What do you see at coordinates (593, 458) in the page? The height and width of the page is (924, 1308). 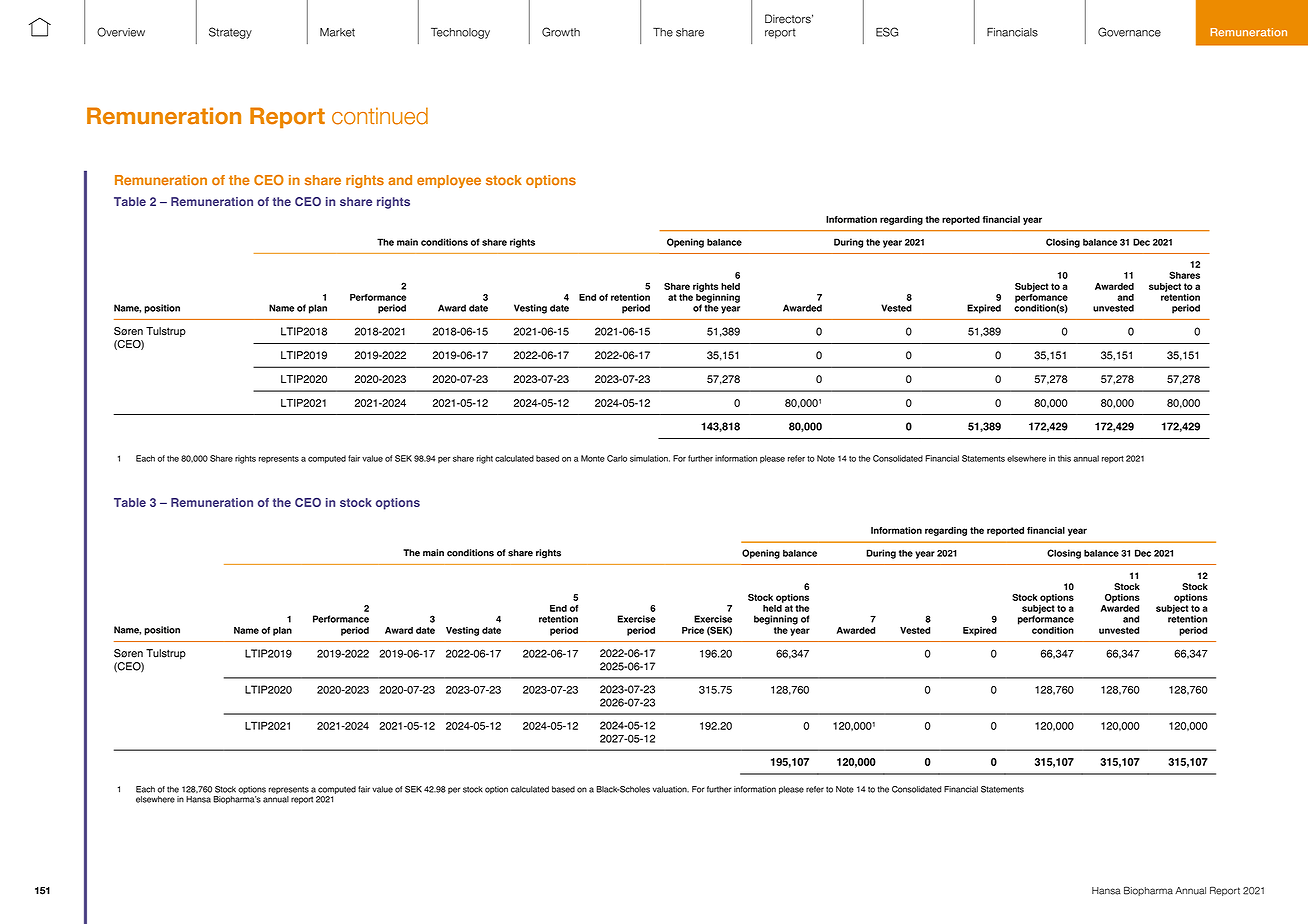 I see `Monte` at bounding box center [593, 458].
